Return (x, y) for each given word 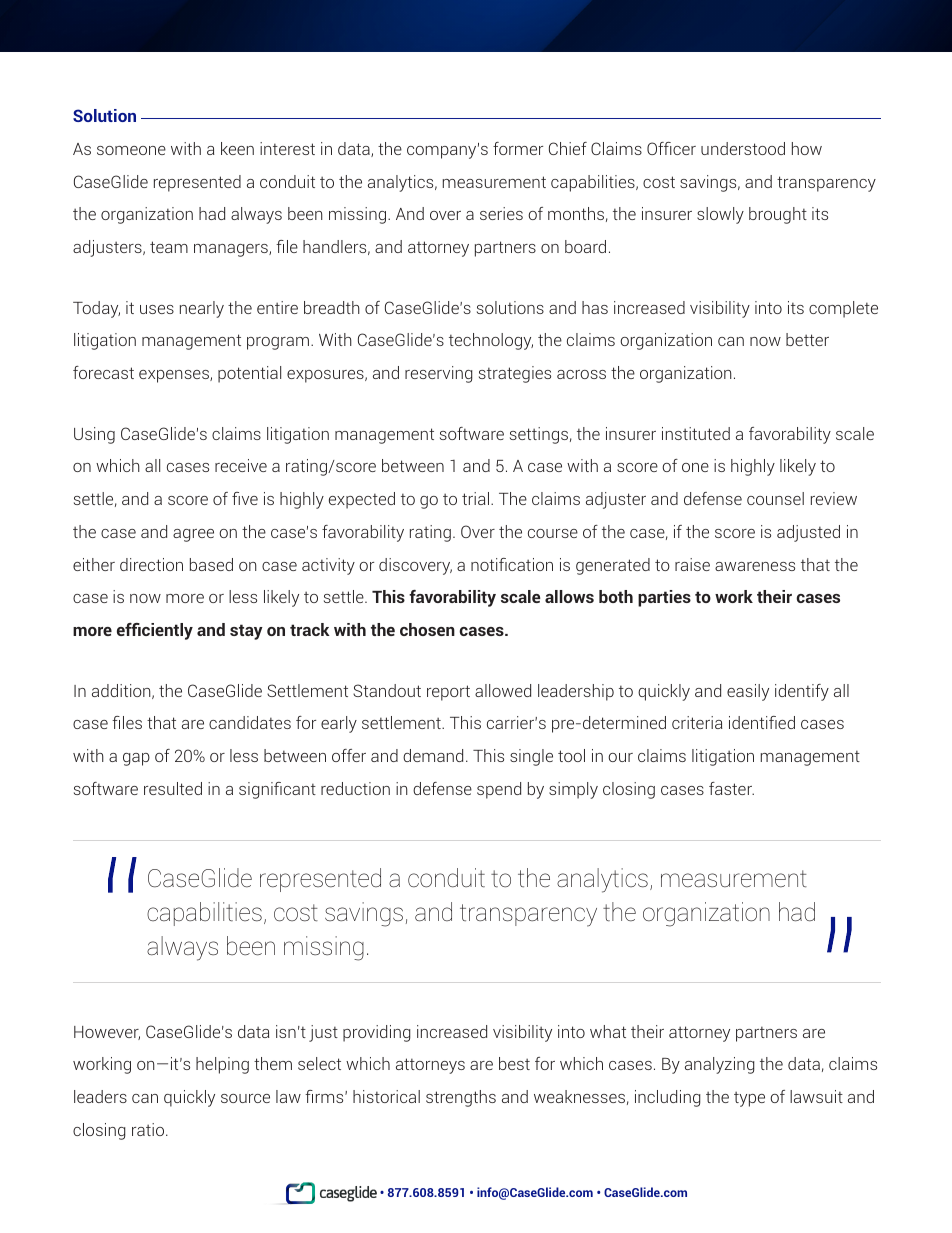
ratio (149, 1129)
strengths (461, 1098)
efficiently (155, 631)
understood (743, 148)
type (749, 1099)
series (501, 213)
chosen (427, 629)
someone (131, 150)
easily (748, 692)
